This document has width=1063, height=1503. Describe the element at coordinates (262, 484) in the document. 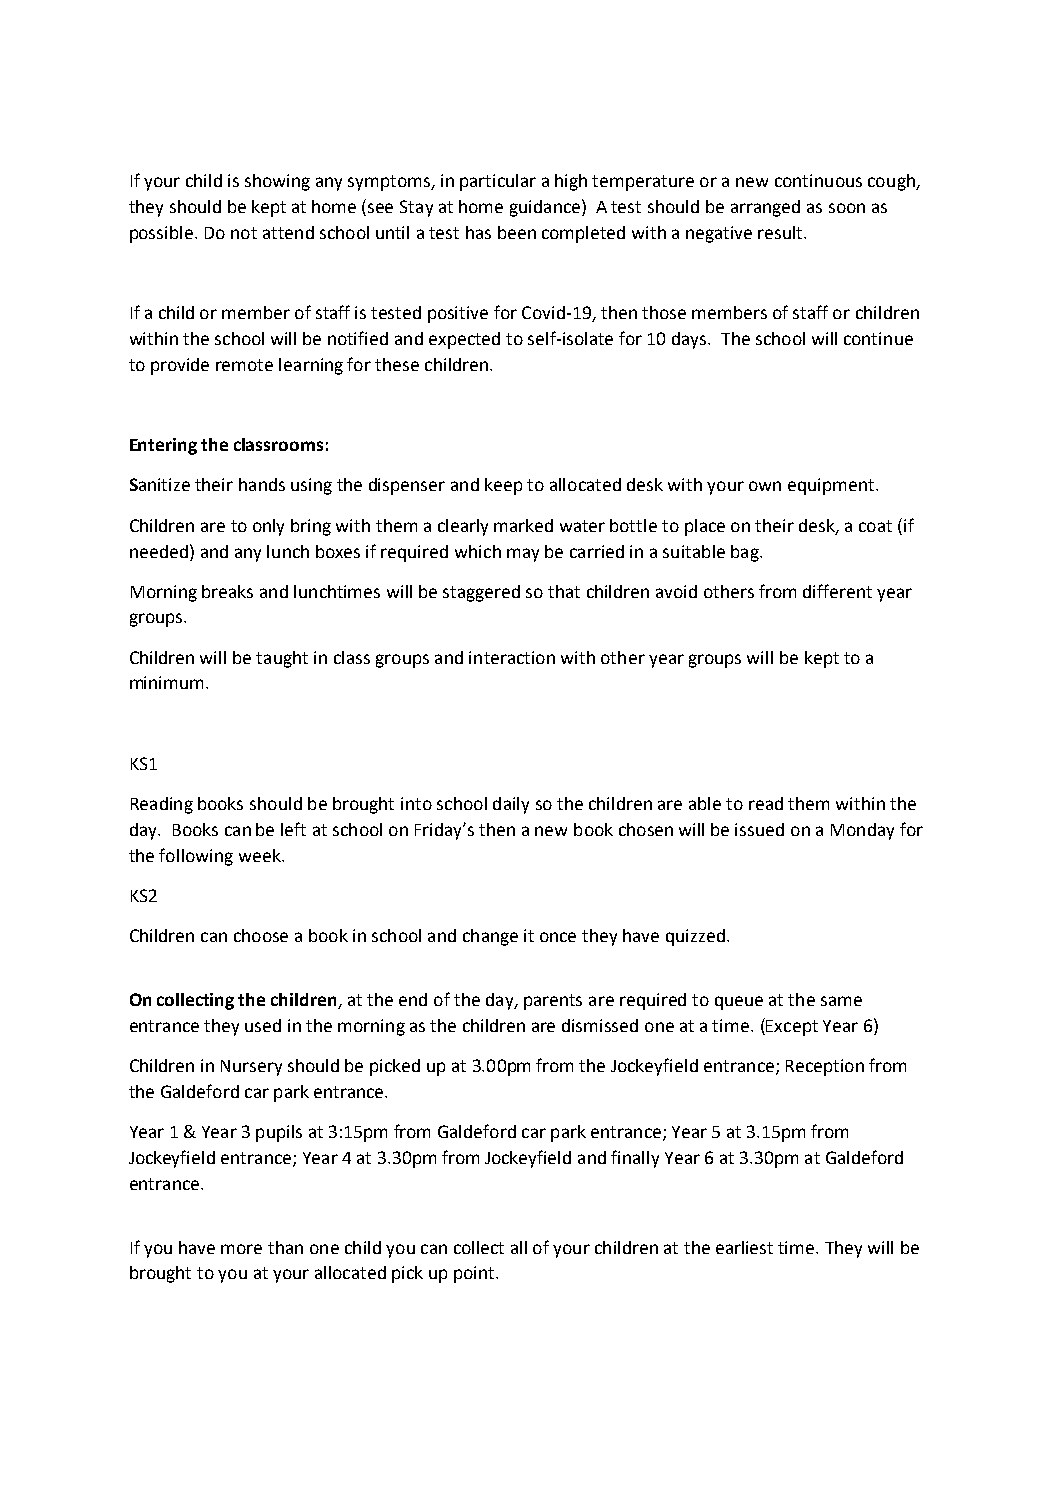

I see `hands` at that location.
